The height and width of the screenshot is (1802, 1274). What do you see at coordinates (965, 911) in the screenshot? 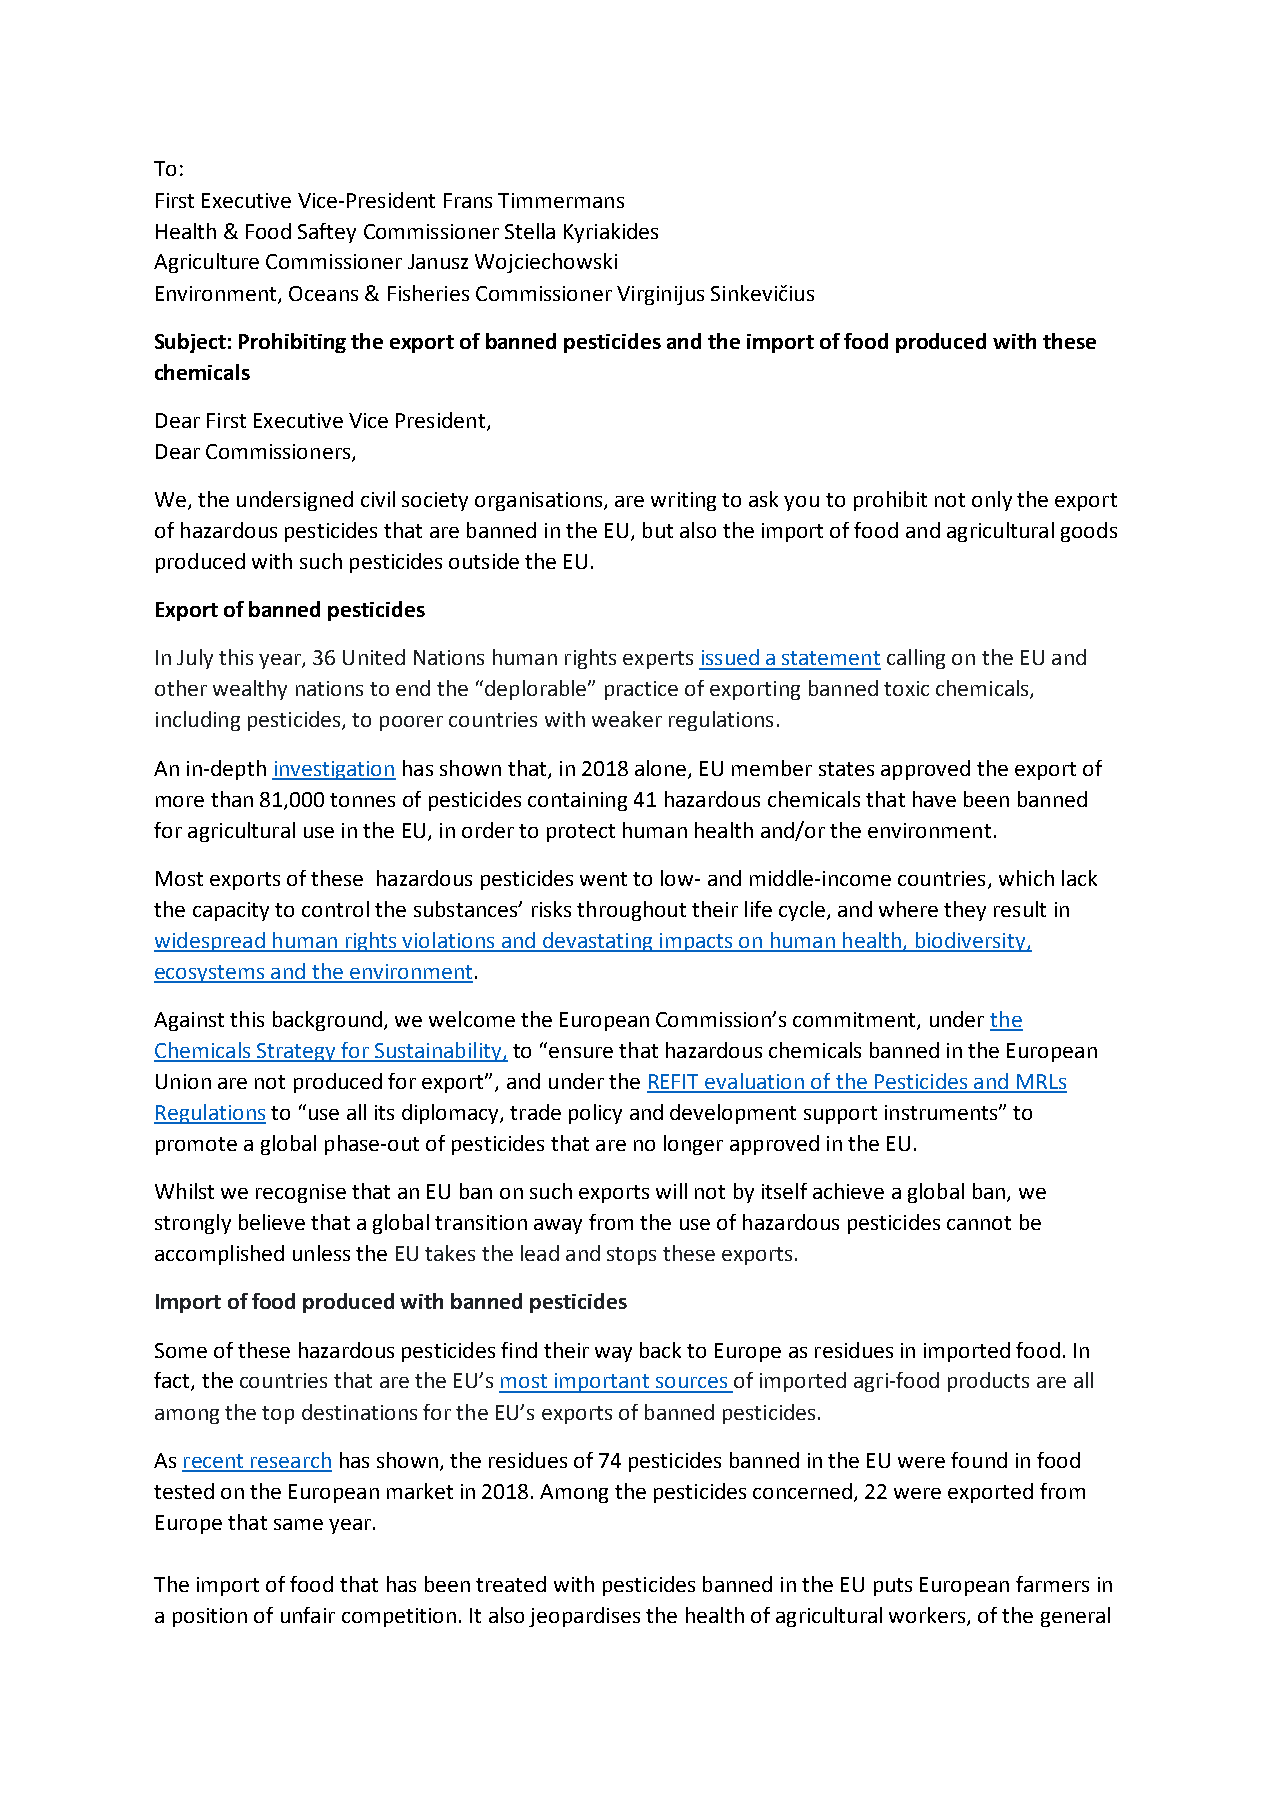
I see `they` at bounding box center [965, 911].
